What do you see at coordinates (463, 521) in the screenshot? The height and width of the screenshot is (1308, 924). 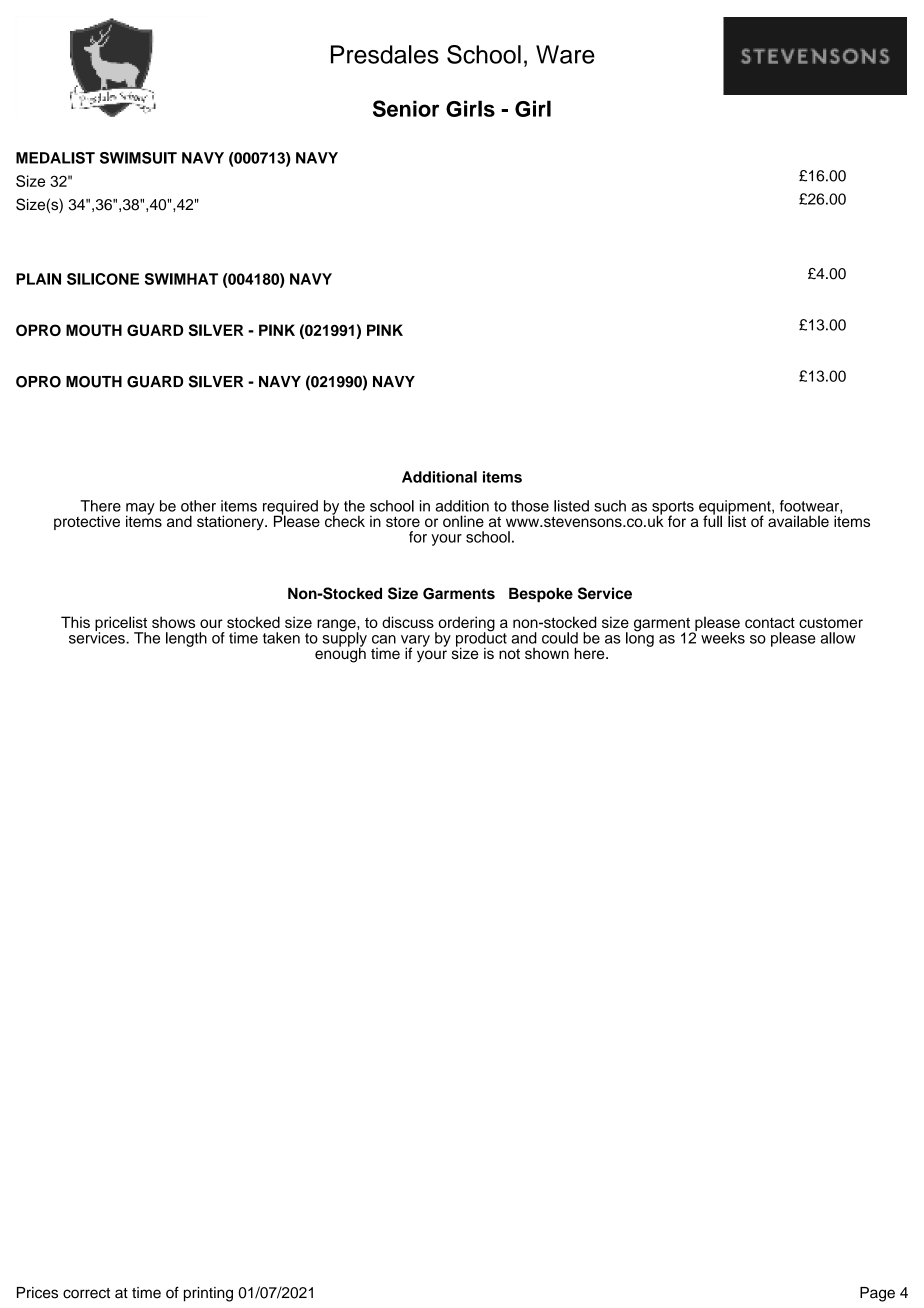 I see `online` at bounding box center [463, 521].
